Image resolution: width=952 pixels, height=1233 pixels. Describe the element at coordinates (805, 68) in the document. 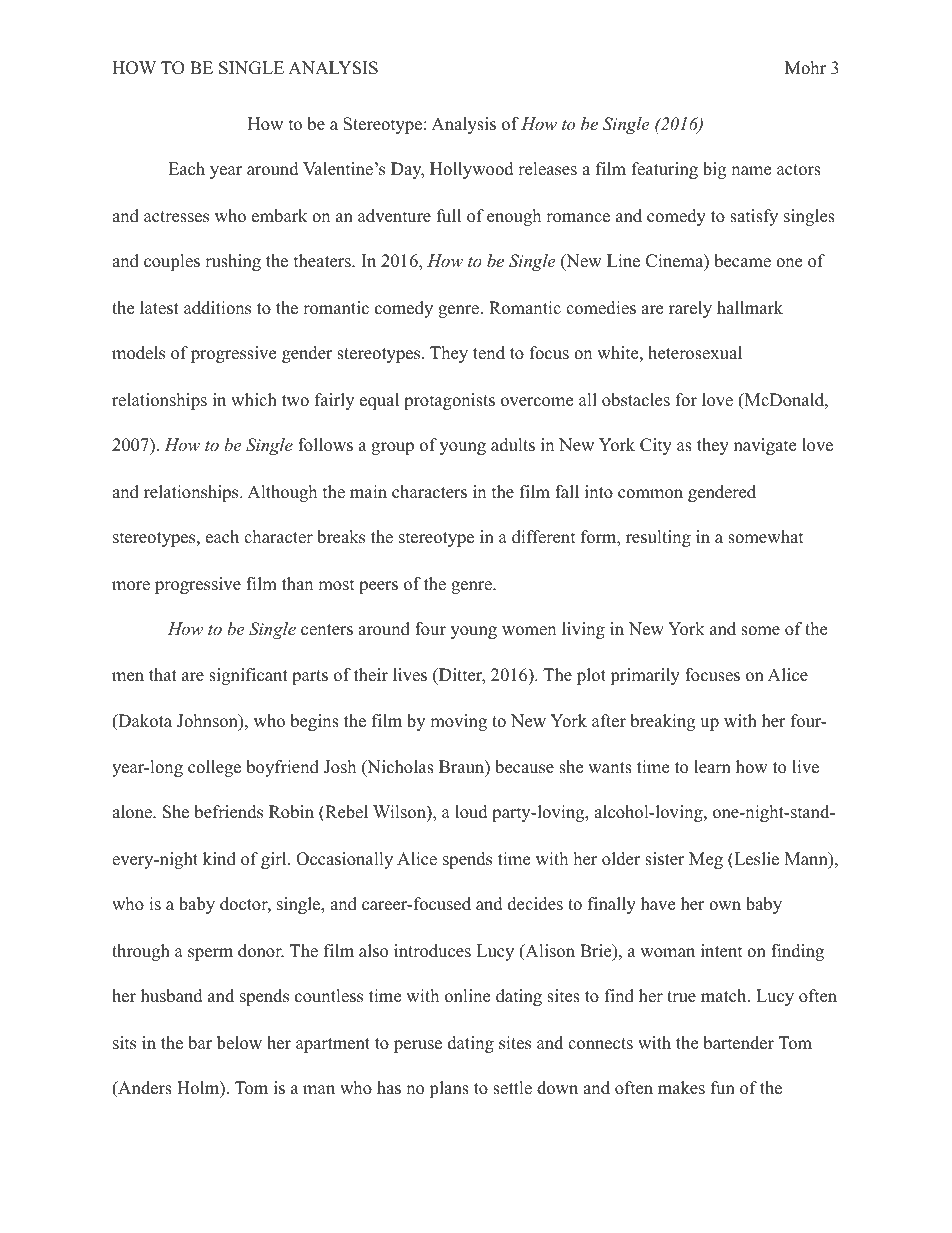

I see `Mohr` at that location.
